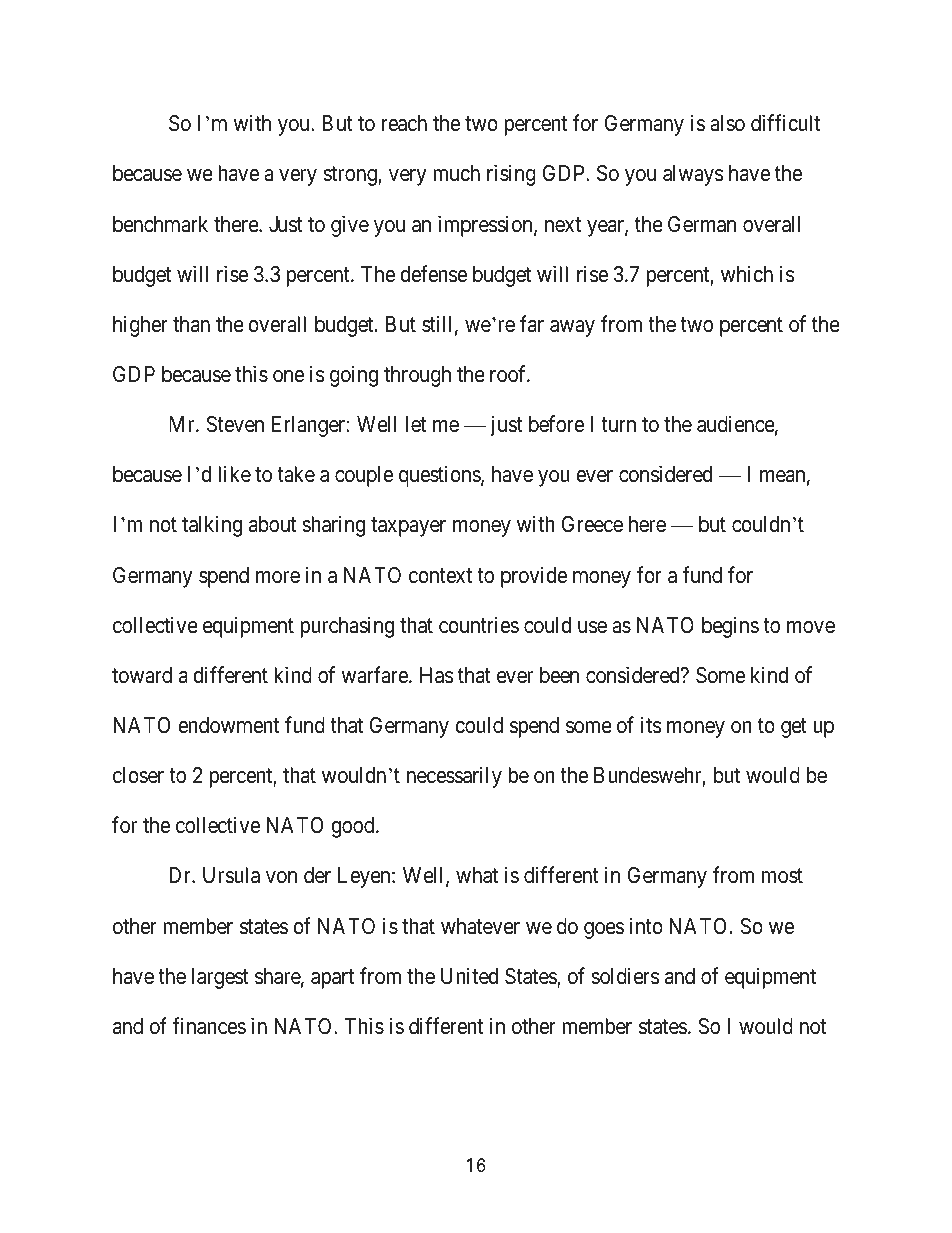 The image size is (952, 1233). What do you see at coordinates (416, 424) in the page?
I see `let` at bounding box center [416, 424].
